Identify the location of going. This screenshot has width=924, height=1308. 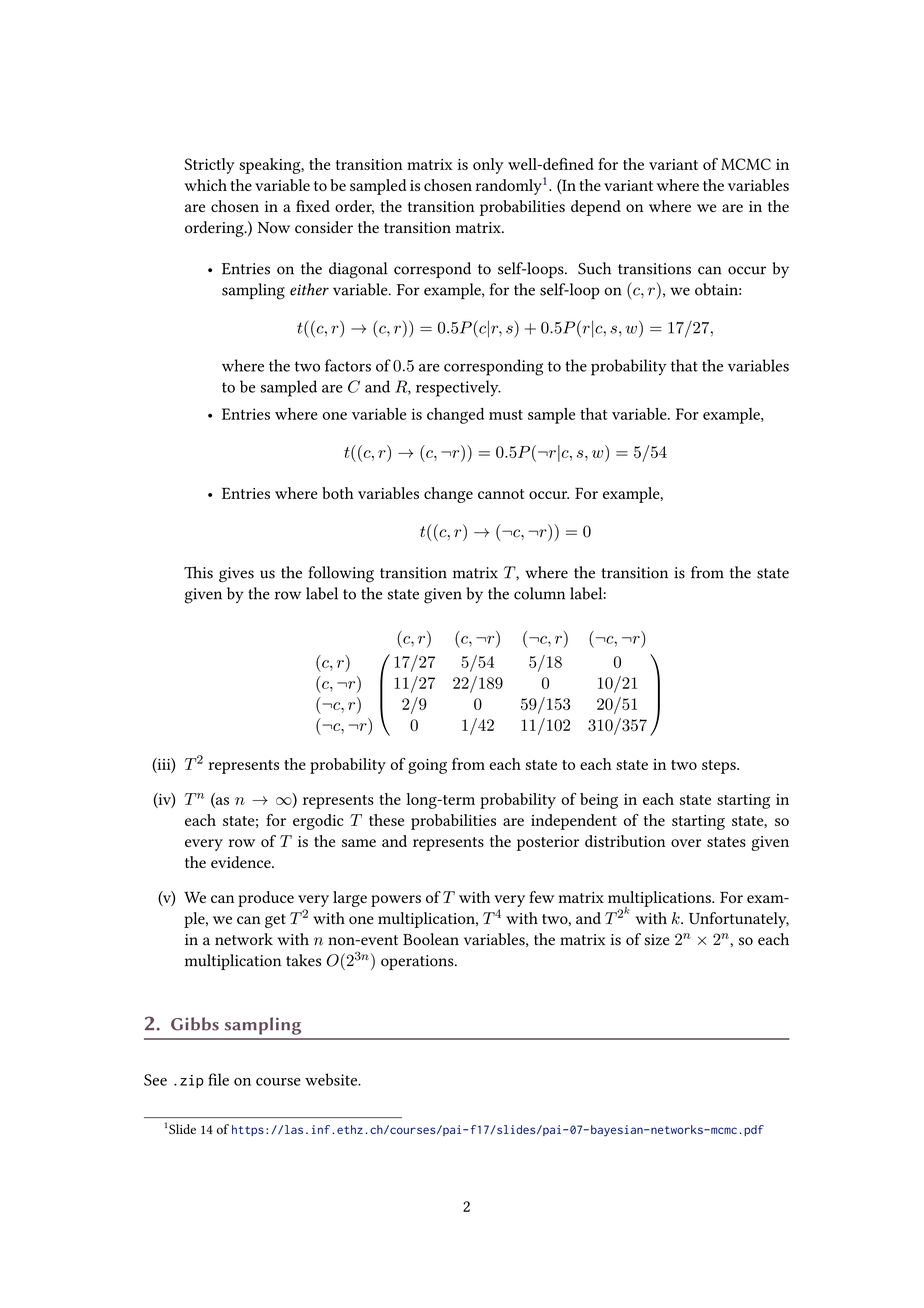
(427, 766).
